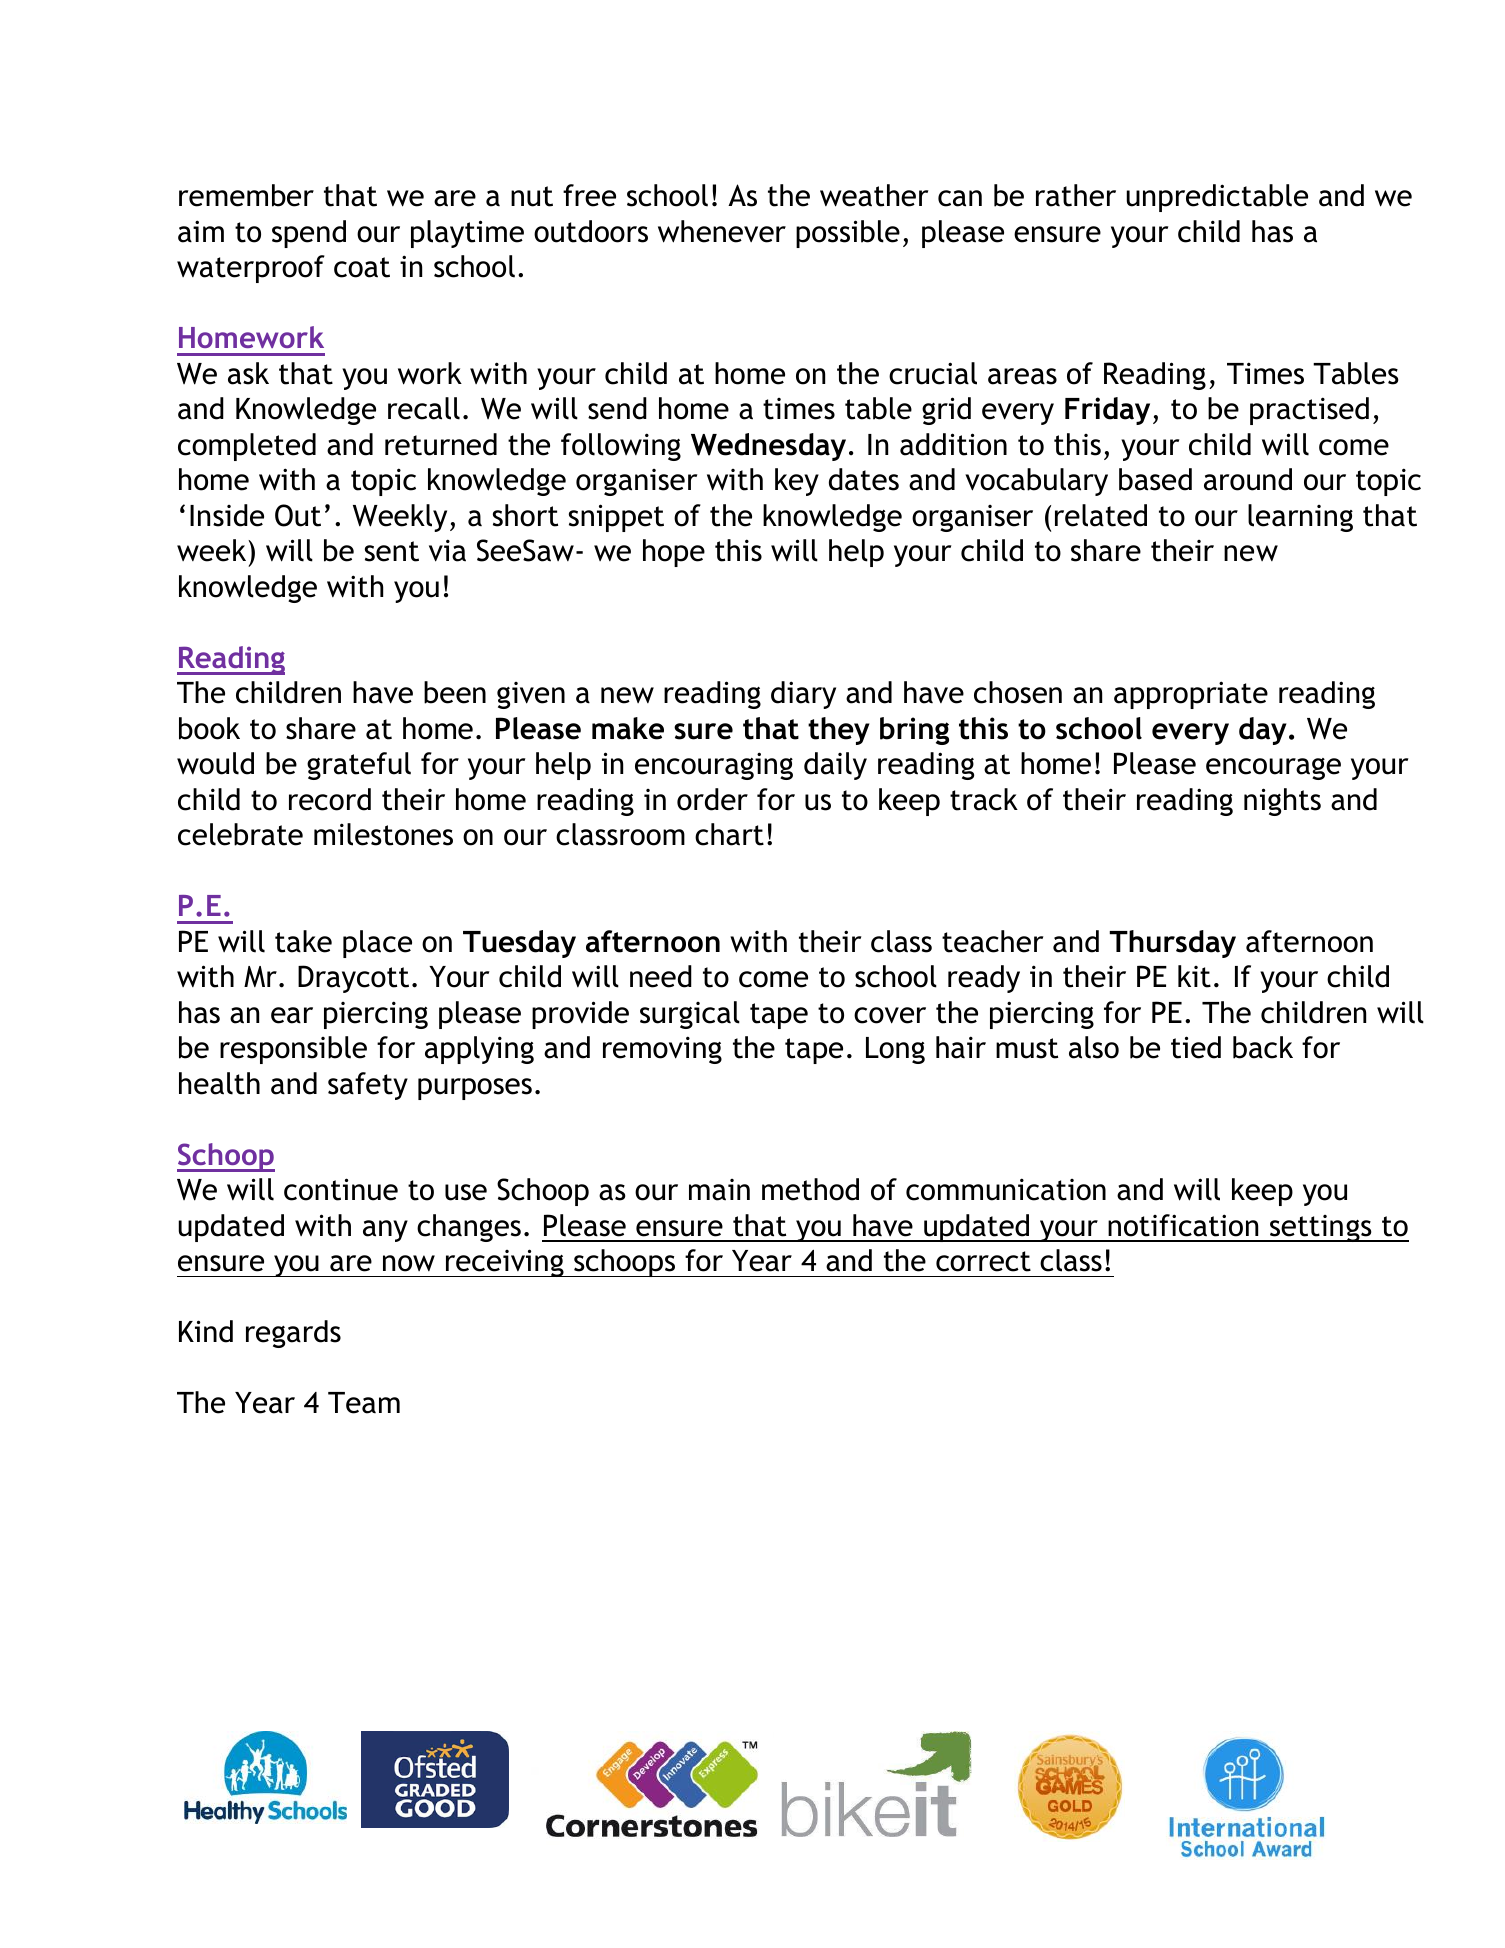  What do you see at coordinates (722, 231) in the document?
I see `whenever` at bounding box center [722, 231].
